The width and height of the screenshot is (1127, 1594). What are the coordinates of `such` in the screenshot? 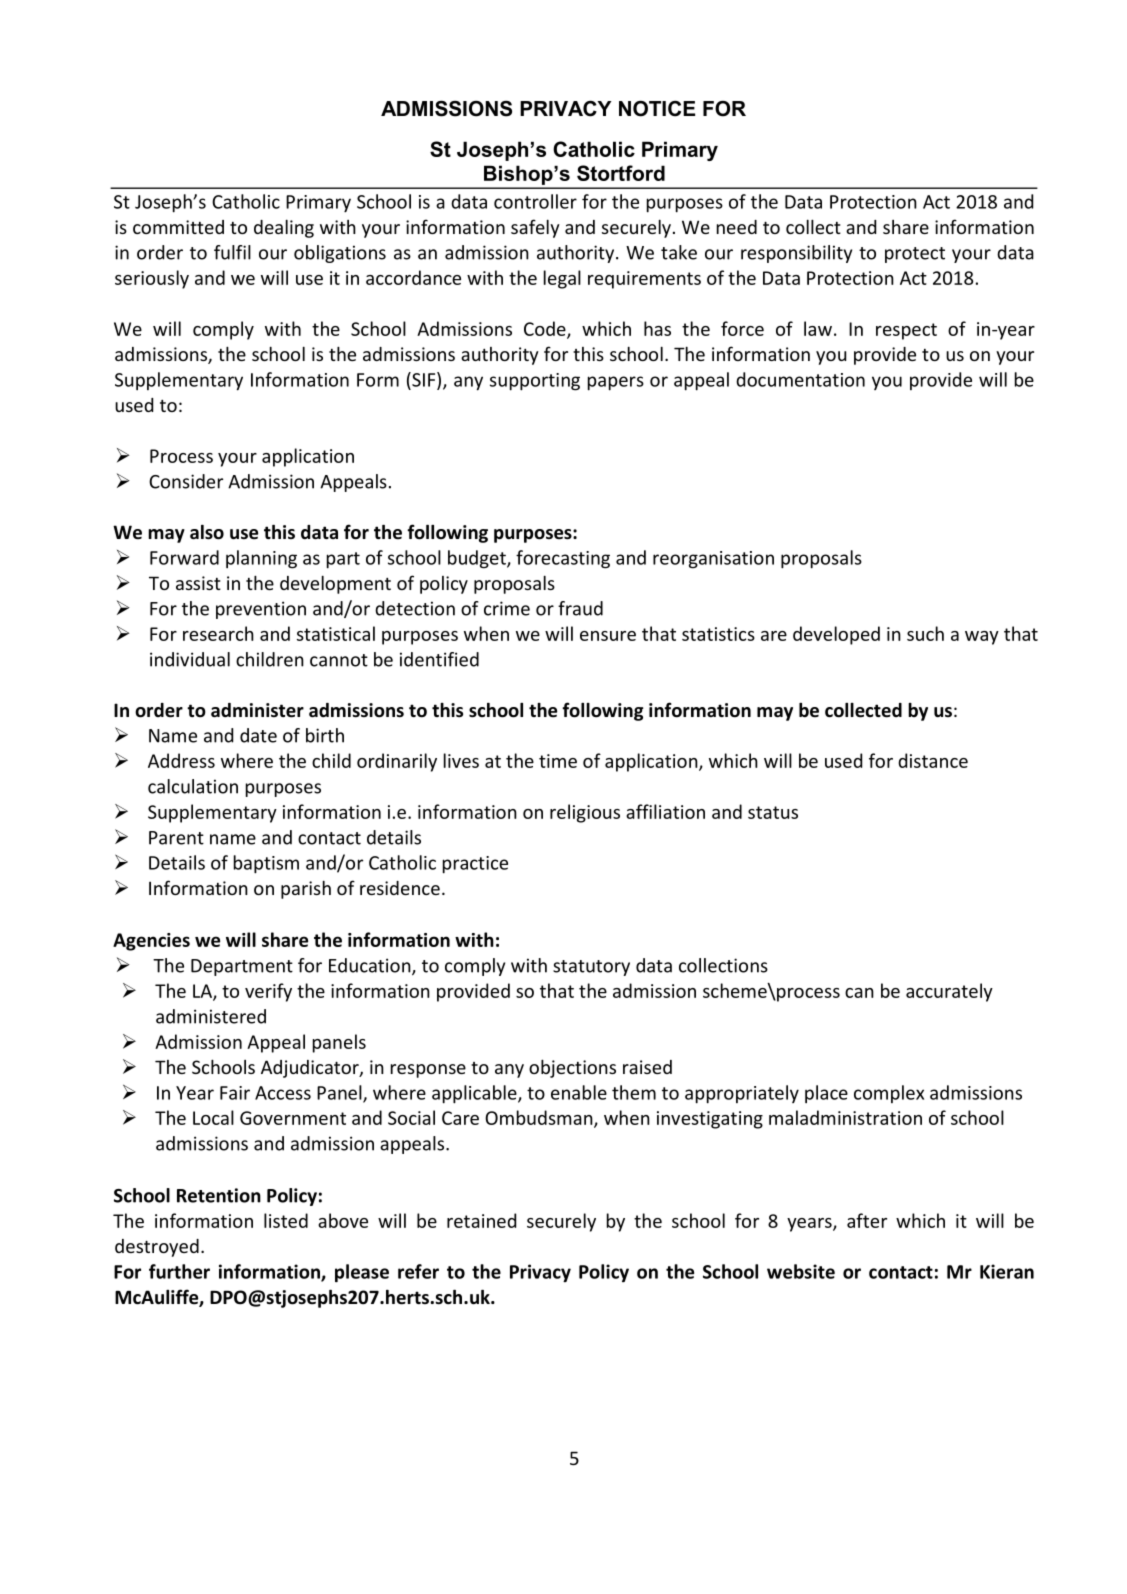 It's located at (925, 633).
